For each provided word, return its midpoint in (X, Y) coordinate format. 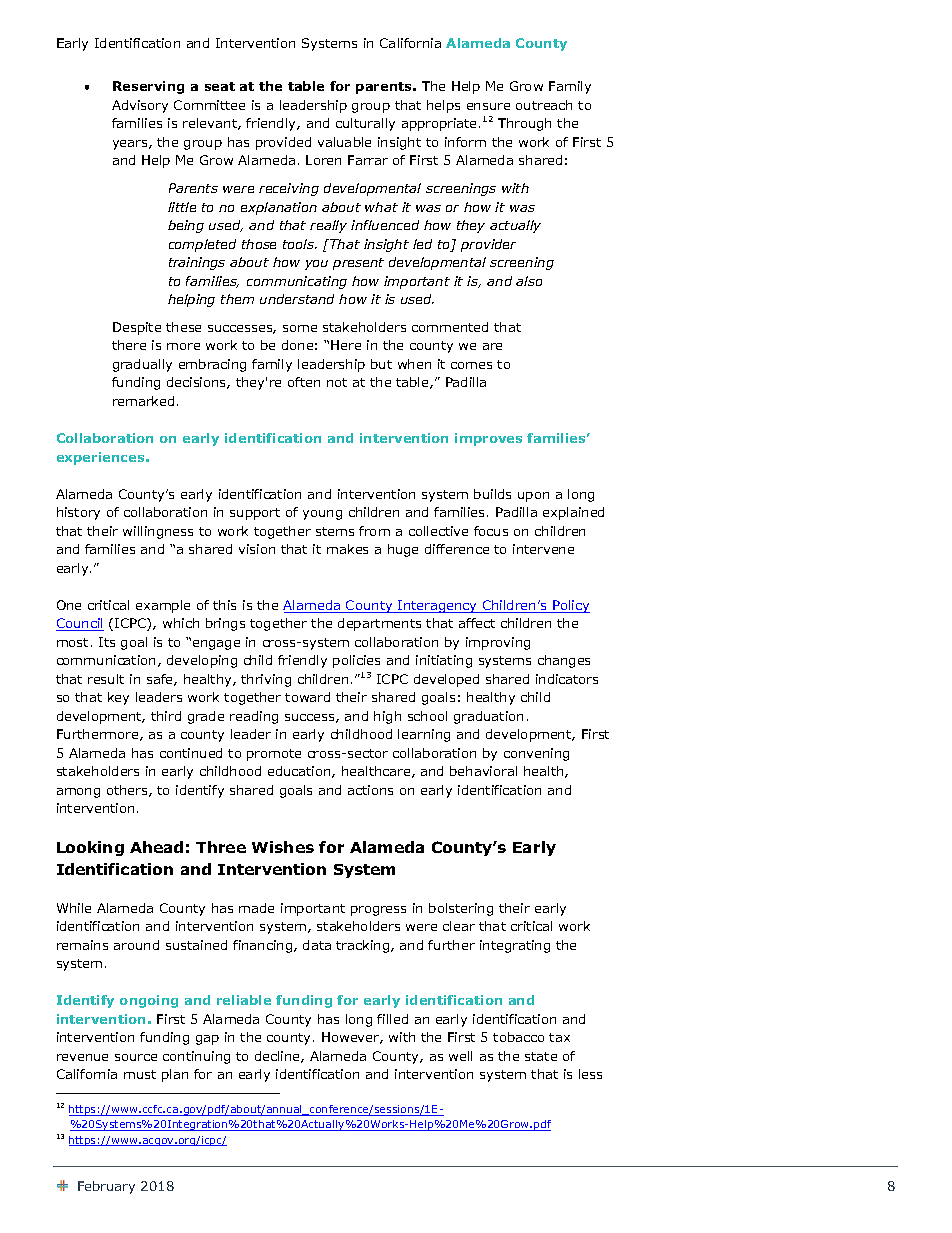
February (106, 1187)
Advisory (140, 106)
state (541, 1056)
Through (524, 124)
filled (392, 1019)
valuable (344, 142)
